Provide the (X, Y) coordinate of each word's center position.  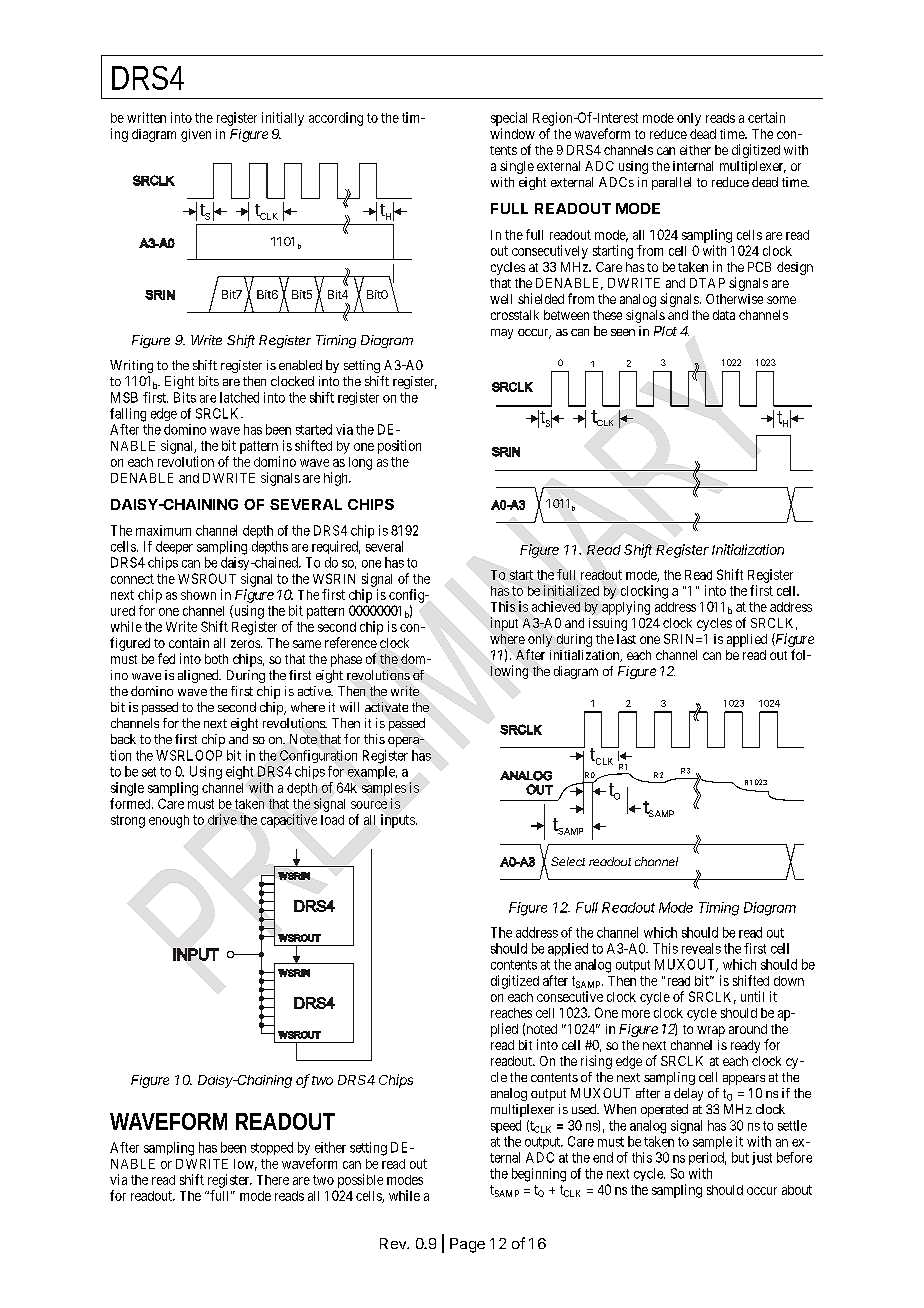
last (626, 639)
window (512, 133)
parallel (671, 183)
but (740, 1157)
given (196, 135)
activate (386, 707)
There (273, 1180)
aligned (199, 676)
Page (467, 1245)
